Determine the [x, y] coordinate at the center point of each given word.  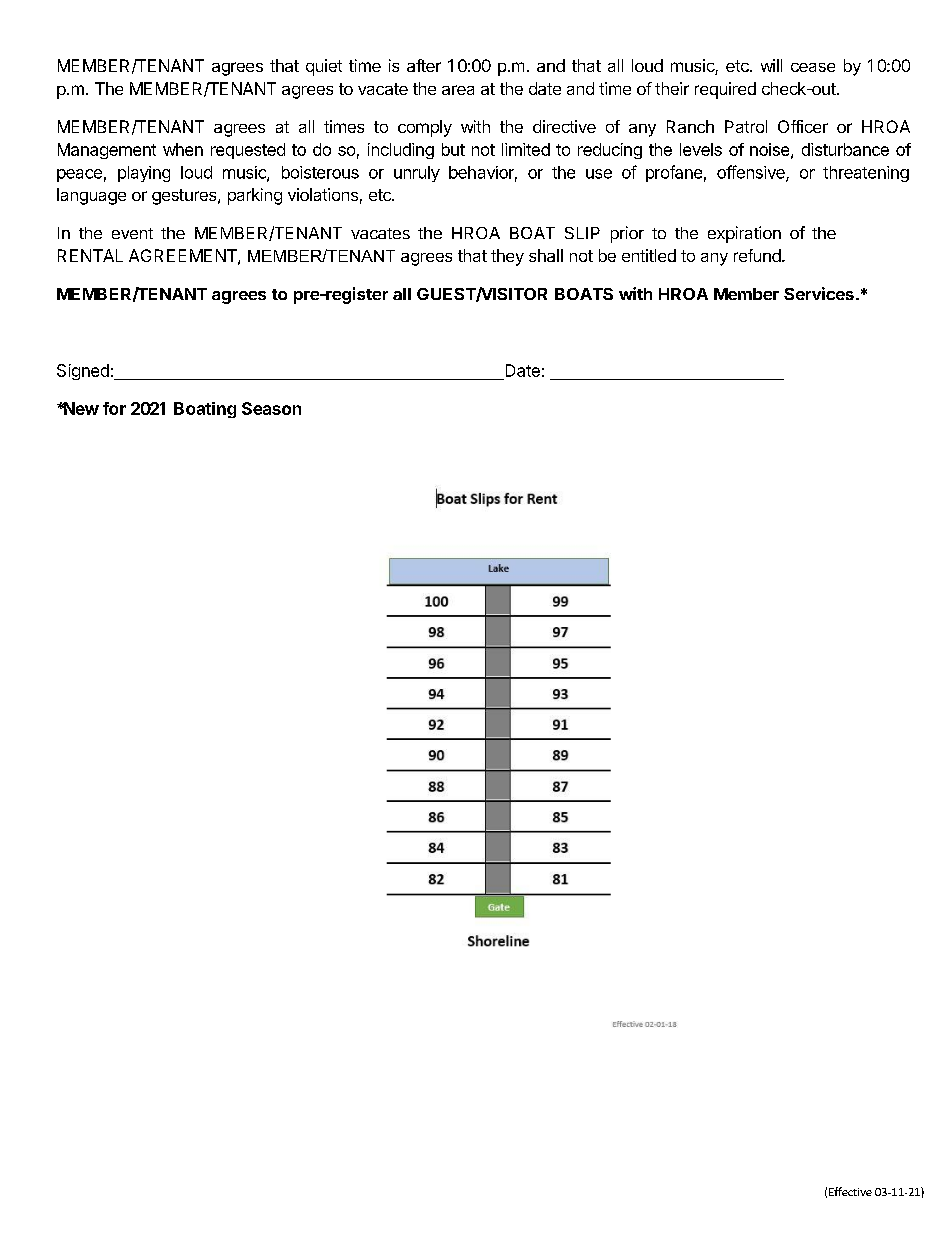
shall [546, 255]
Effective [850, 1191]
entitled [649, 255]
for [114, 408]
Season [271, 408]
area [458, 90]
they [507, 257]
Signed [83, 372]
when [183, 149]
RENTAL [90, 255]
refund [757, 255]
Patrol [746, 126]
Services [819, 293]
